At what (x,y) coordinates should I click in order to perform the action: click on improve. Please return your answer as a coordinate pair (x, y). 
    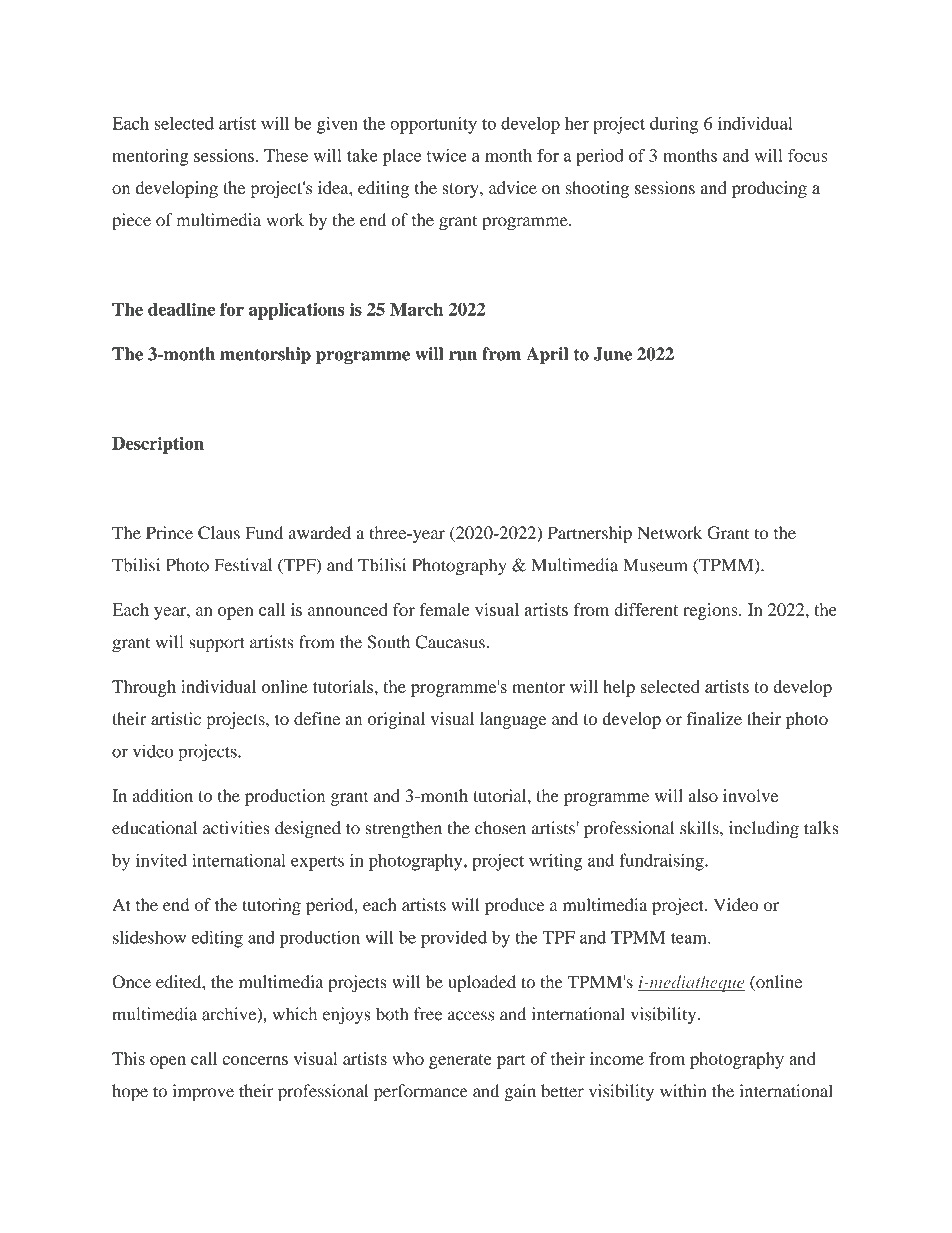
    Looking at the image, I should click on (203, 1093).
